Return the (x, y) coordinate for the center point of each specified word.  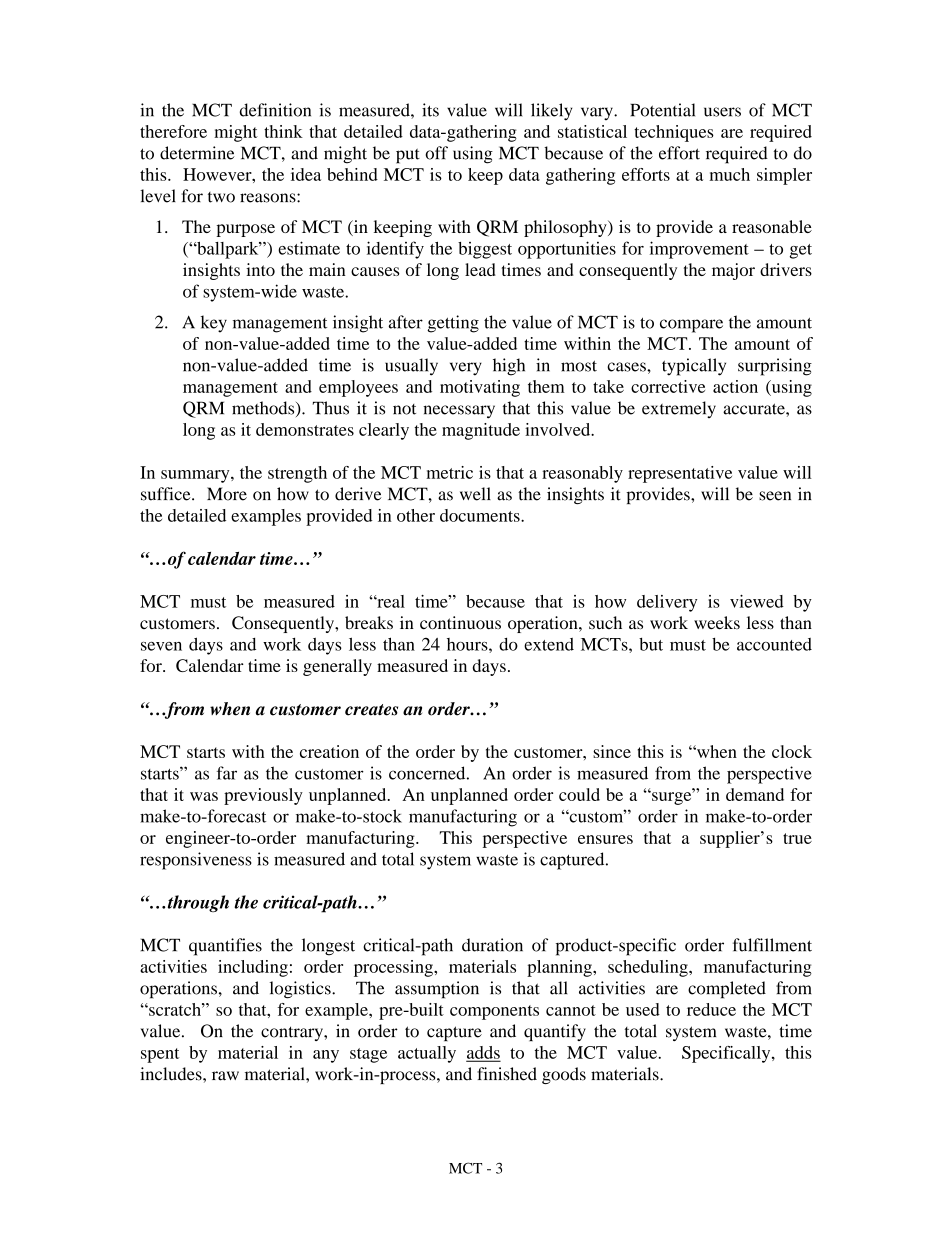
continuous (460, 623)
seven (161, 646)
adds (483, 1053)
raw (225, 1076)
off (436, 153)
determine (197, 153)
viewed (757, 601)
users (722, 112)
